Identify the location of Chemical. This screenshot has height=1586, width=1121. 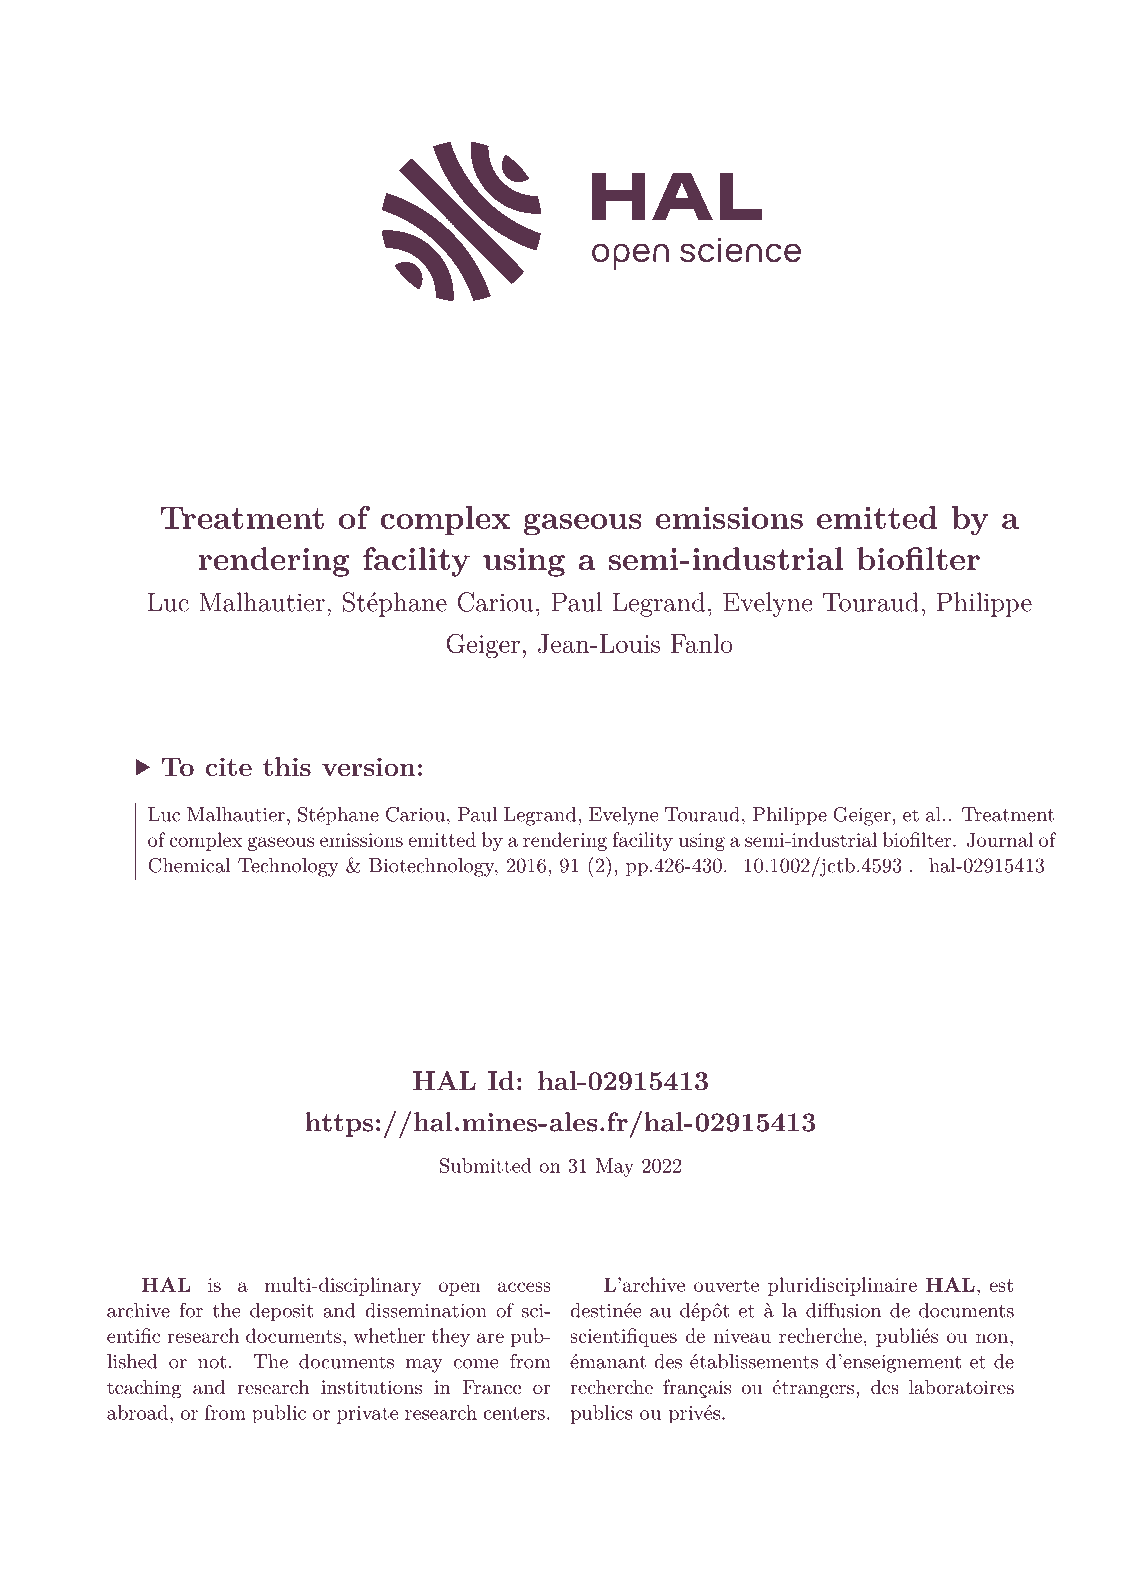
(189, 865).
